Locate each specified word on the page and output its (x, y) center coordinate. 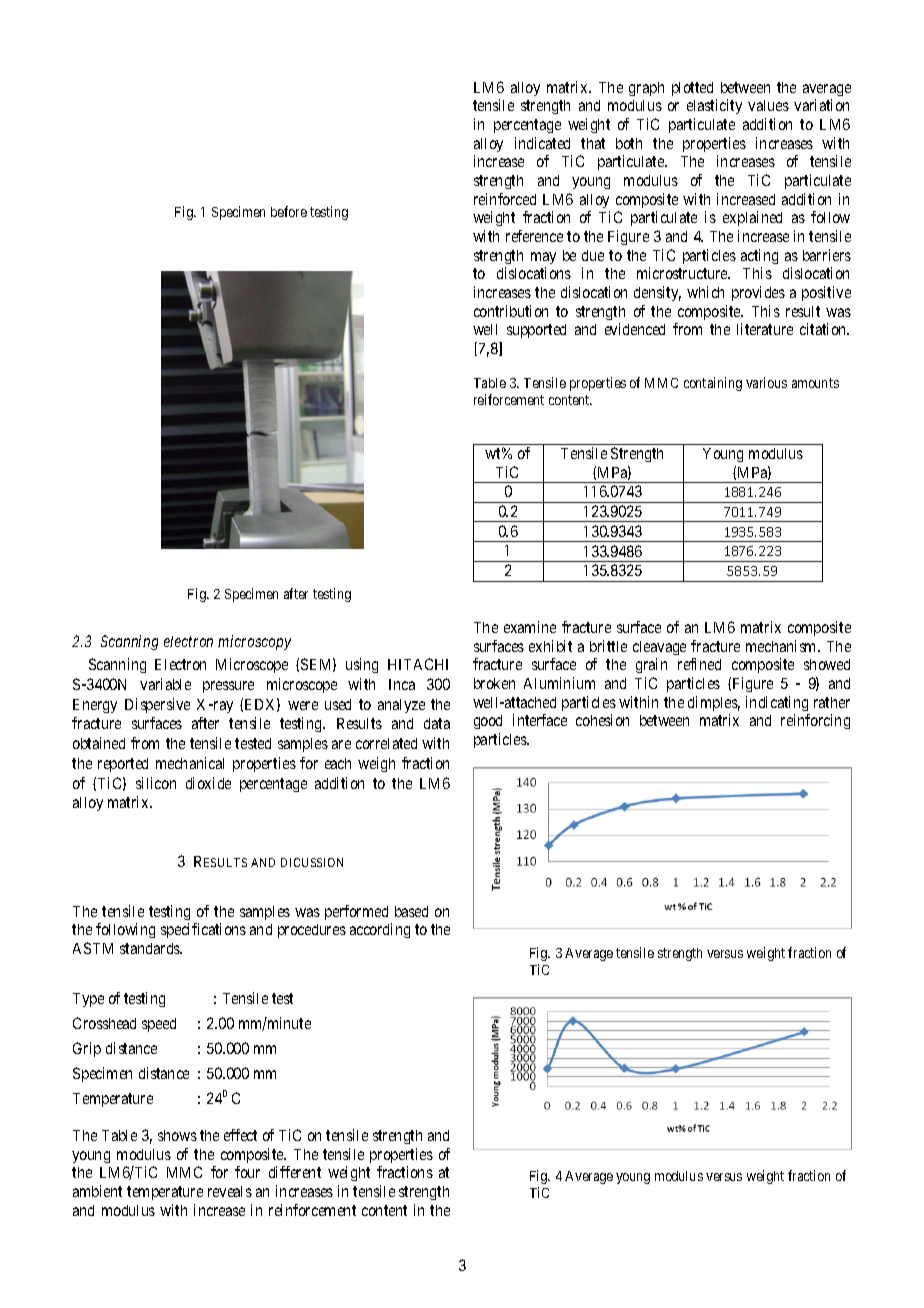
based (411, 911)
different (295, 1172)
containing (713, 384)
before (289, 211)
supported (536, 331)
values (768, 105)
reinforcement (312, 1210)
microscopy (254, 642)
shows (177, 1135)
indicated (542, 143)
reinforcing (815, 721)
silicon (156, 783)
